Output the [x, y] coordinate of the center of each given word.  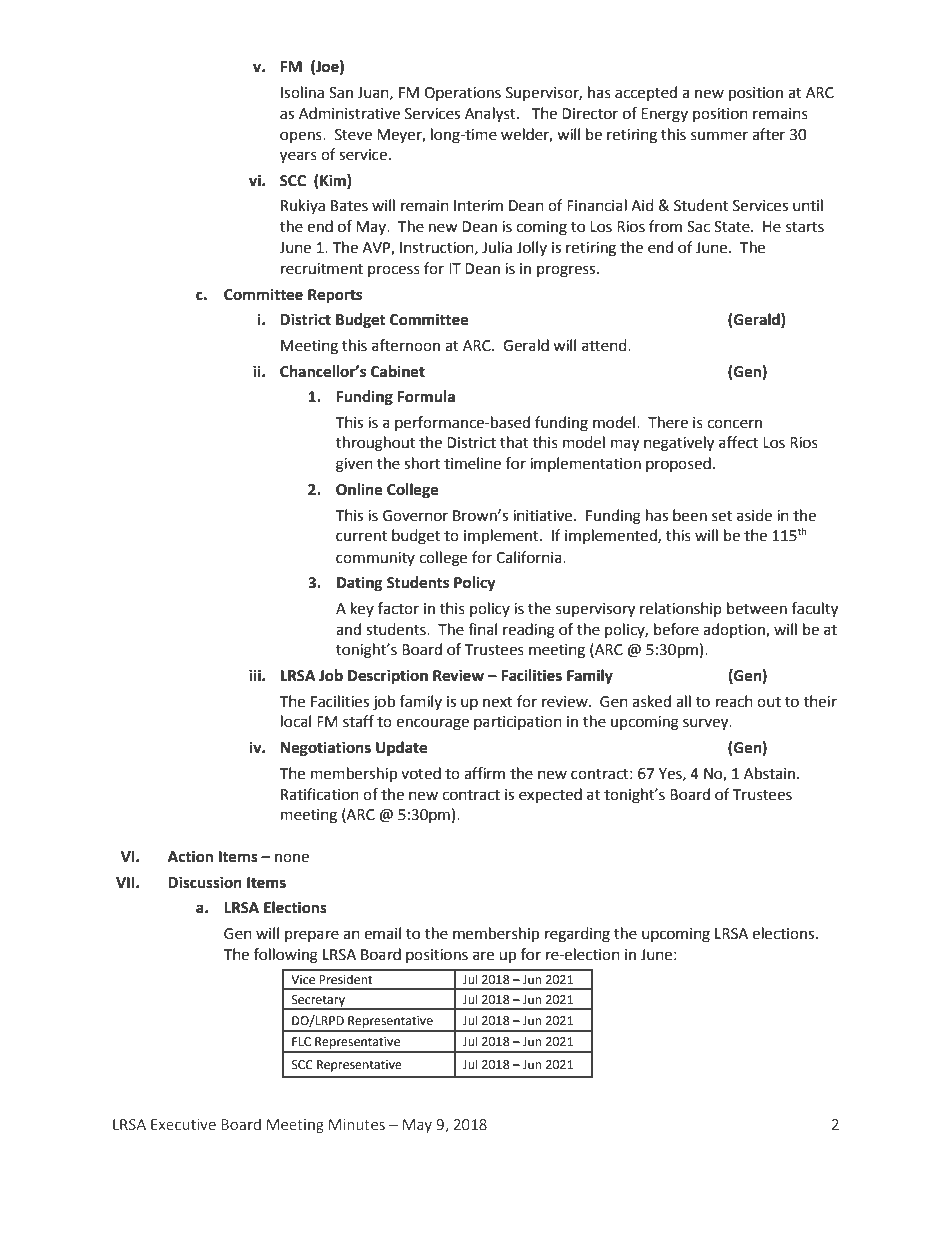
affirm [484, 773]
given [354, 465]
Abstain [771, 773]
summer [719, 136]
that [514, 442]
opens [302, 137]
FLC [301, 1042]
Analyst [491, 115]
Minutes [357, 1124]
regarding [577, 935]
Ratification [320, 794]
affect [738, 442]
